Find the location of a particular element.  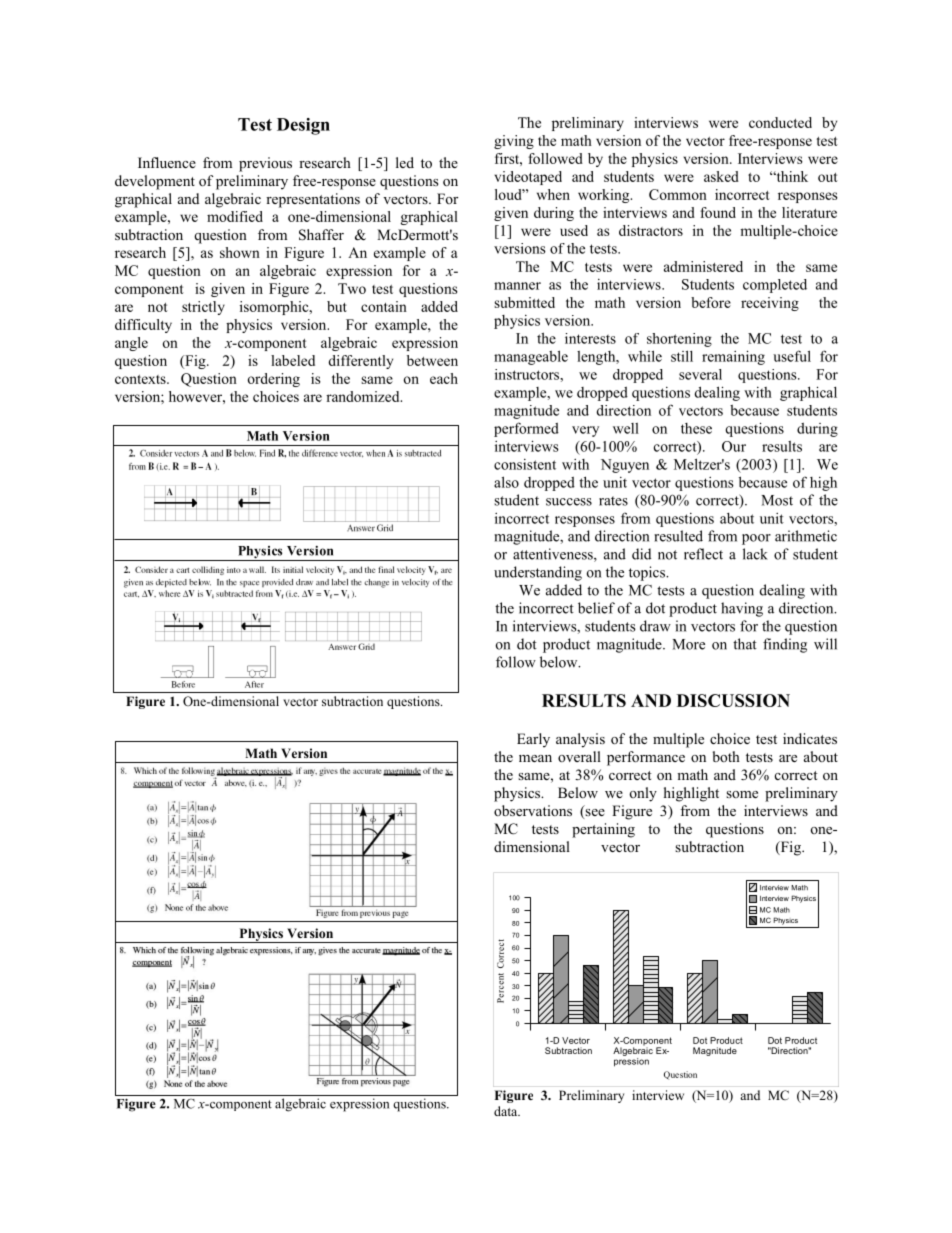

Influence is located at coordinates (167, 162).
